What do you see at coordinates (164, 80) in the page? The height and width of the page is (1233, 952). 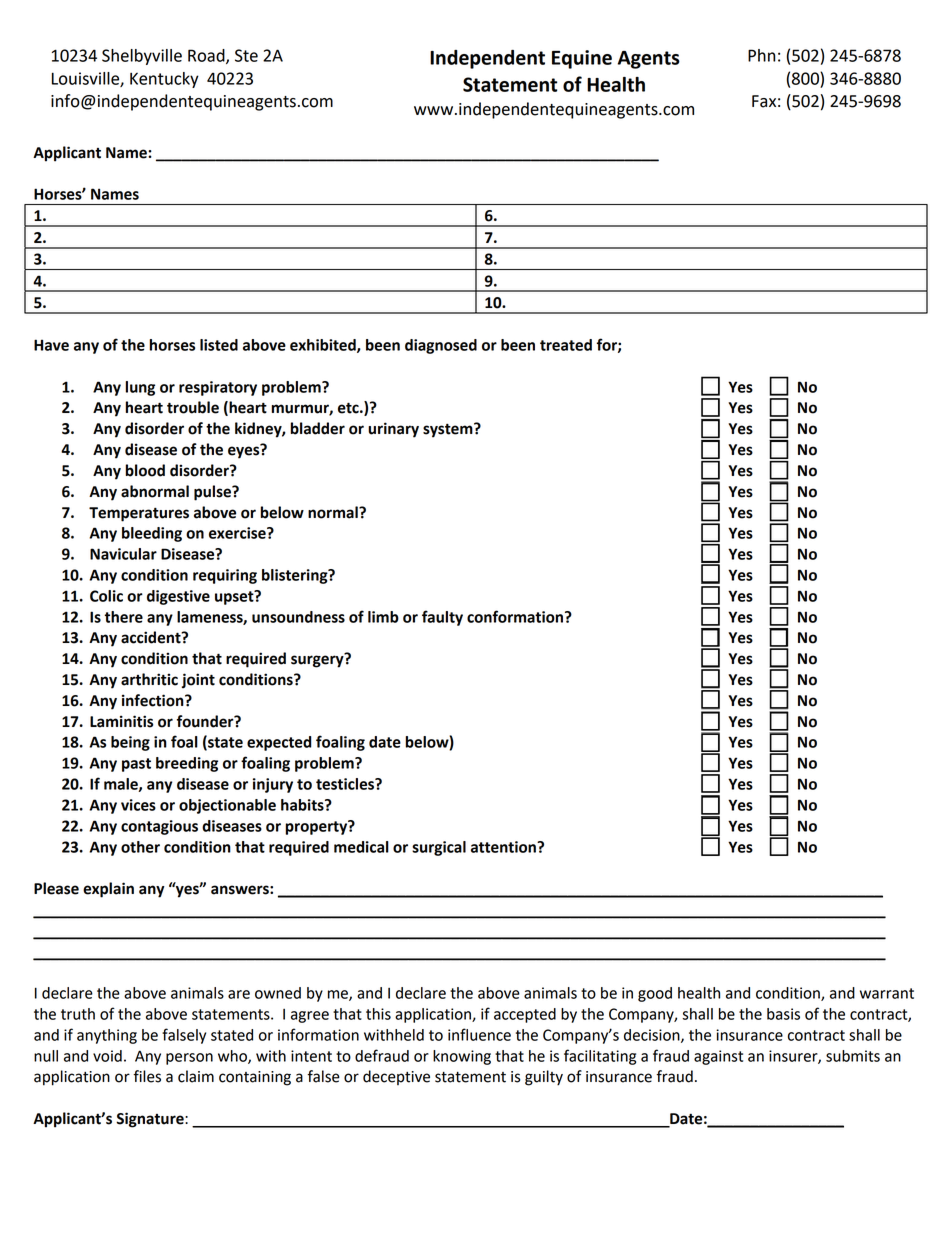 I see `Kentucky` at bounding box center [164, 80].
